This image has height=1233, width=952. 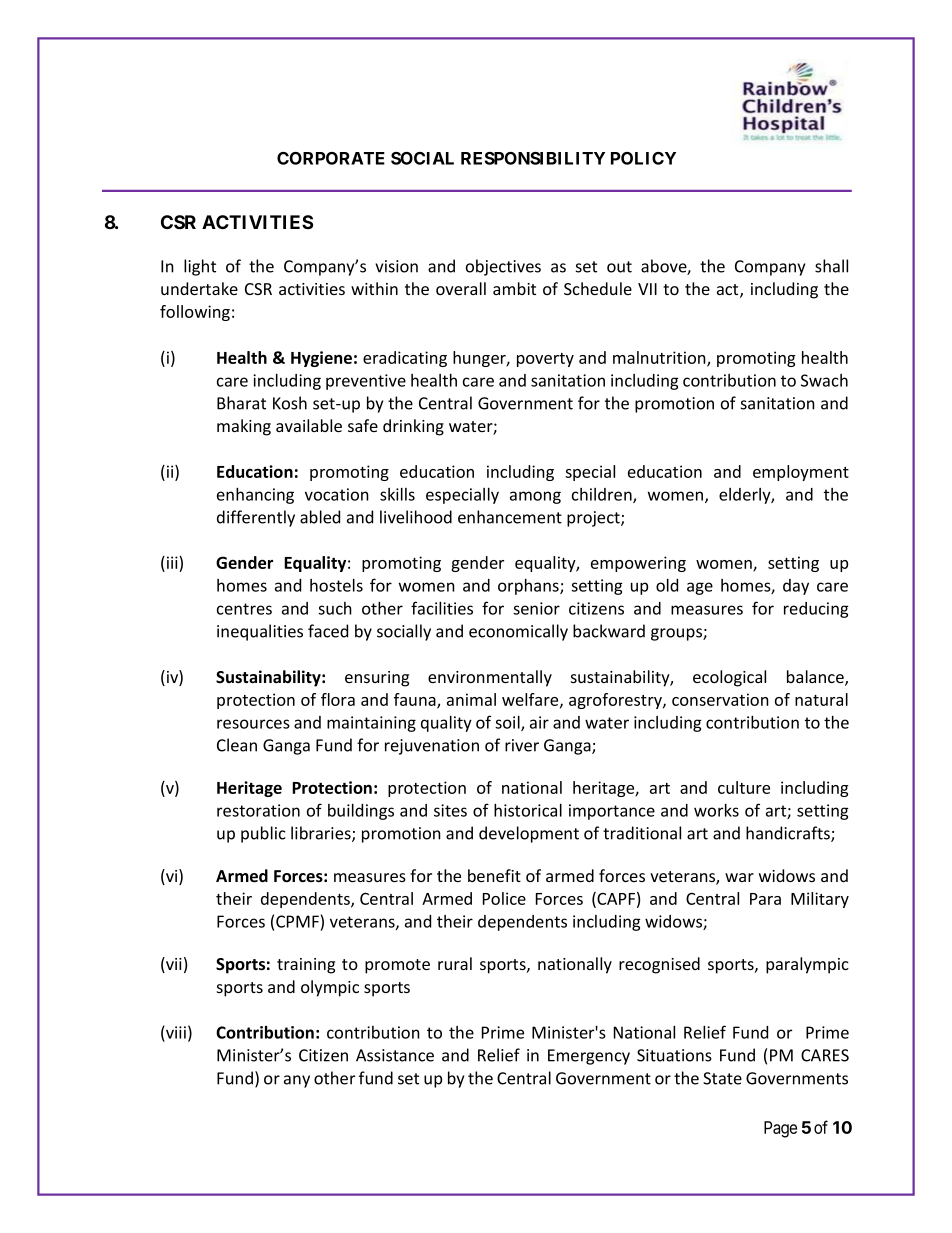 What do you see at coordinates (504, 898) in the image?
I see `Police` at bounding box center [504, 898].
